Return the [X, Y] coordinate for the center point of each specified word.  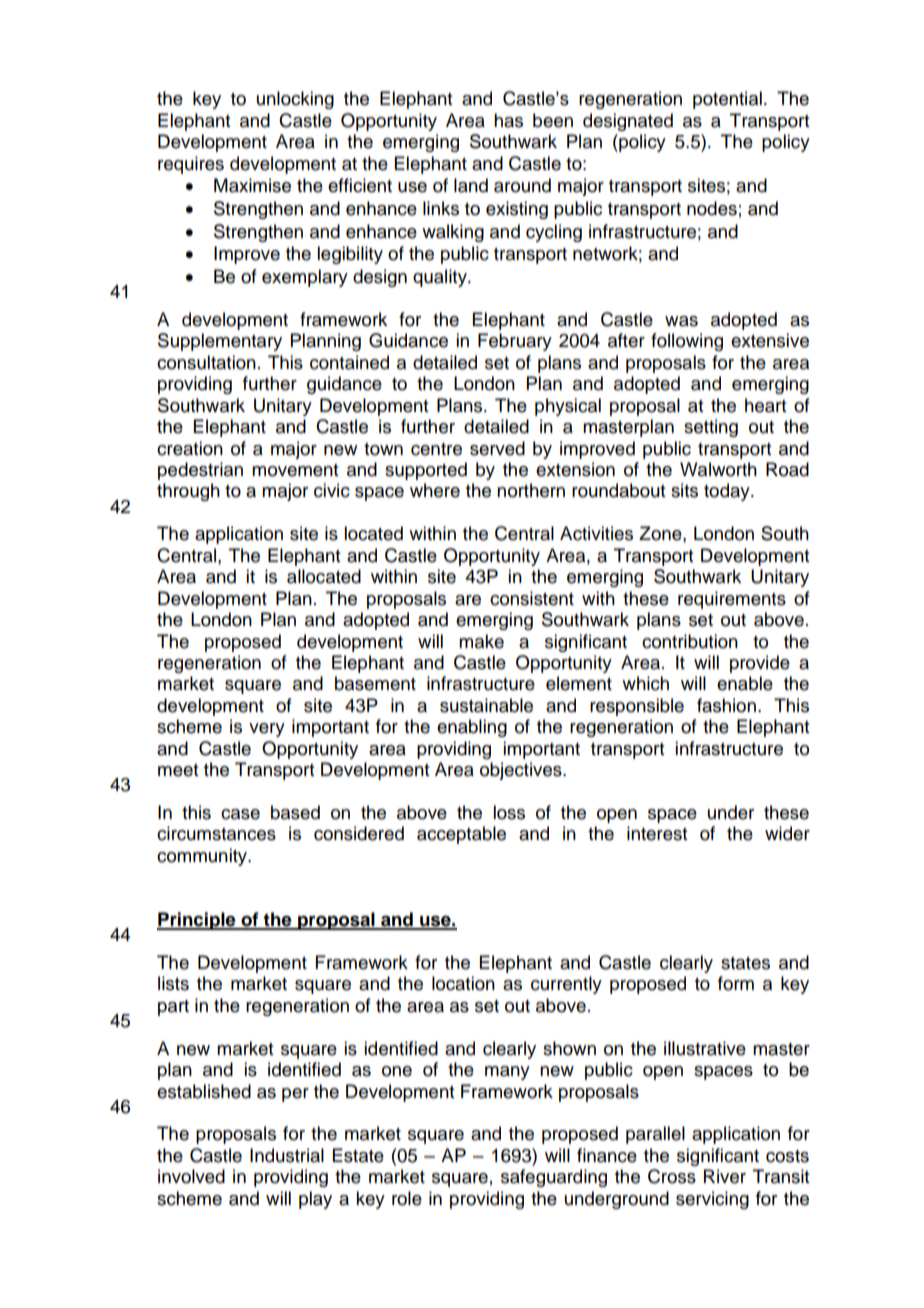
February [515, 342]
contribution [690, 641]
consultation [206, 362]
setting [711, 428]
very [267, 730]
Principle [197, 921]
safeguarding [554, 1178]
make [481, 641]
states [745, 963]
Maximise [252, 185]
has [508, 120]
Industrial [287, 1155]
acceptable [461, 835]
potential [727, 100]
